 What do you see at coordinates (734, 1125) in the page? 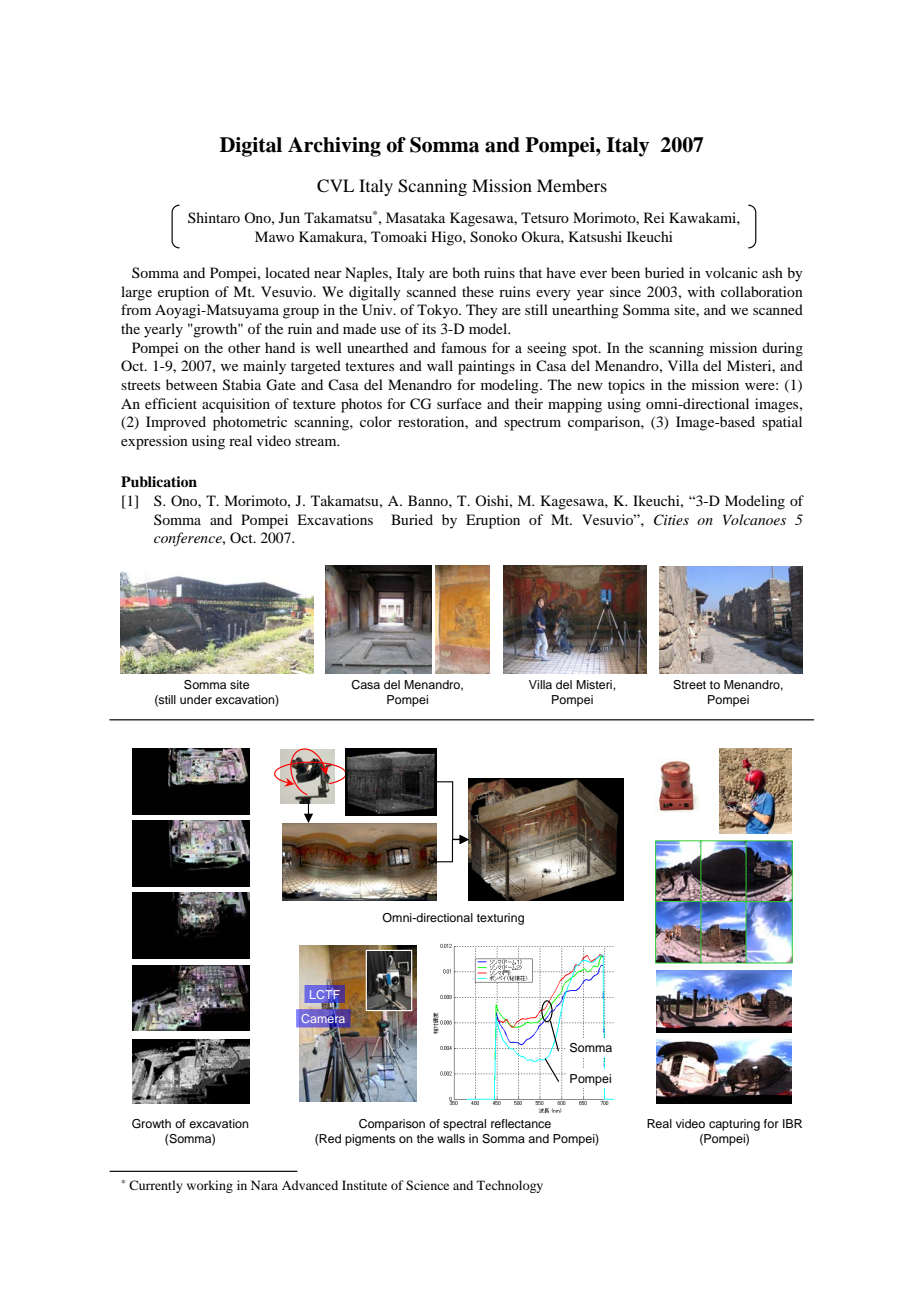
I see `capturing` at bounding box center [734, 1125].
